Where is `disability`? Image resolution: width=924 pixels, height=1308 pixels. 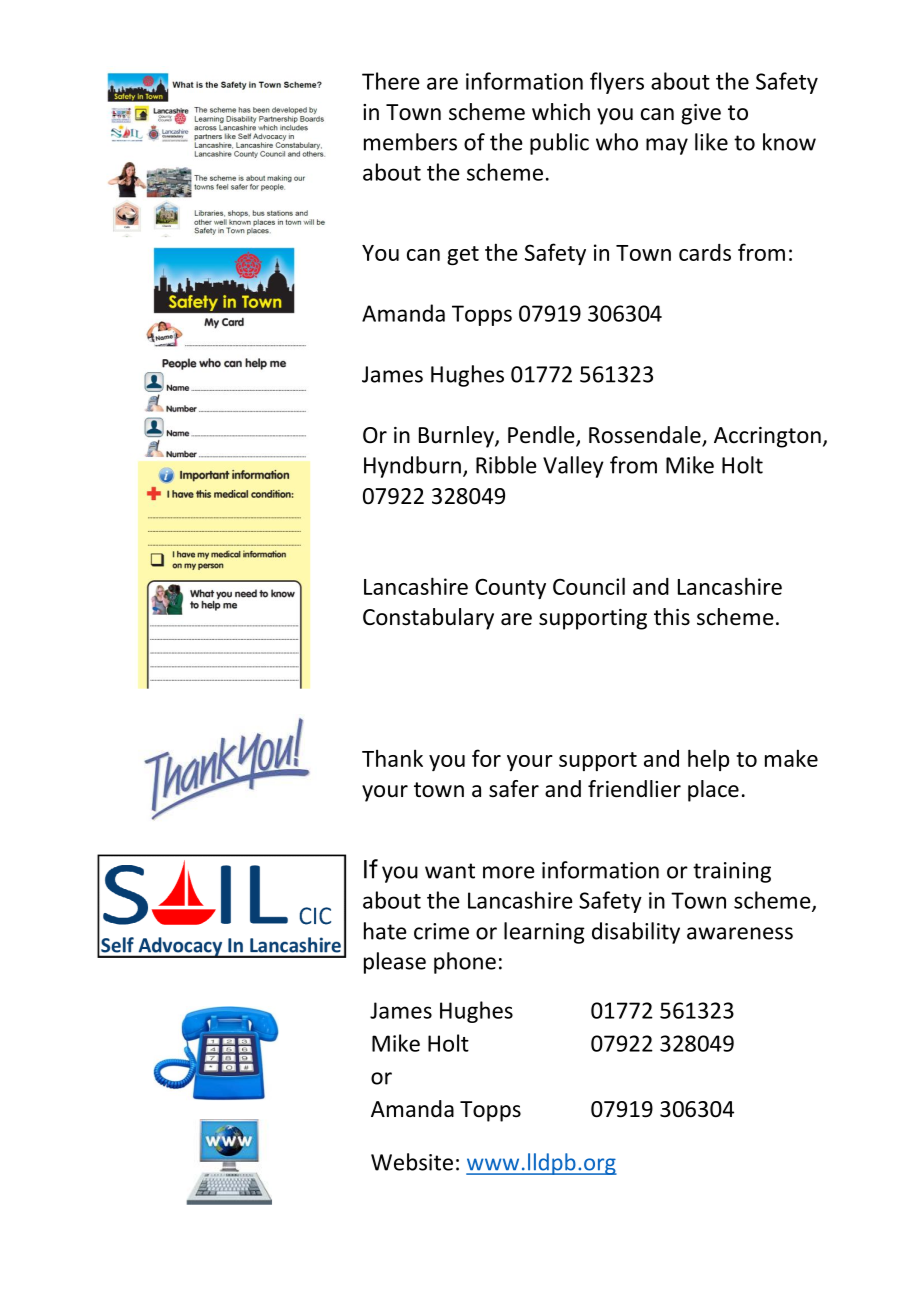 disability is located at coordinates (636, 933).
